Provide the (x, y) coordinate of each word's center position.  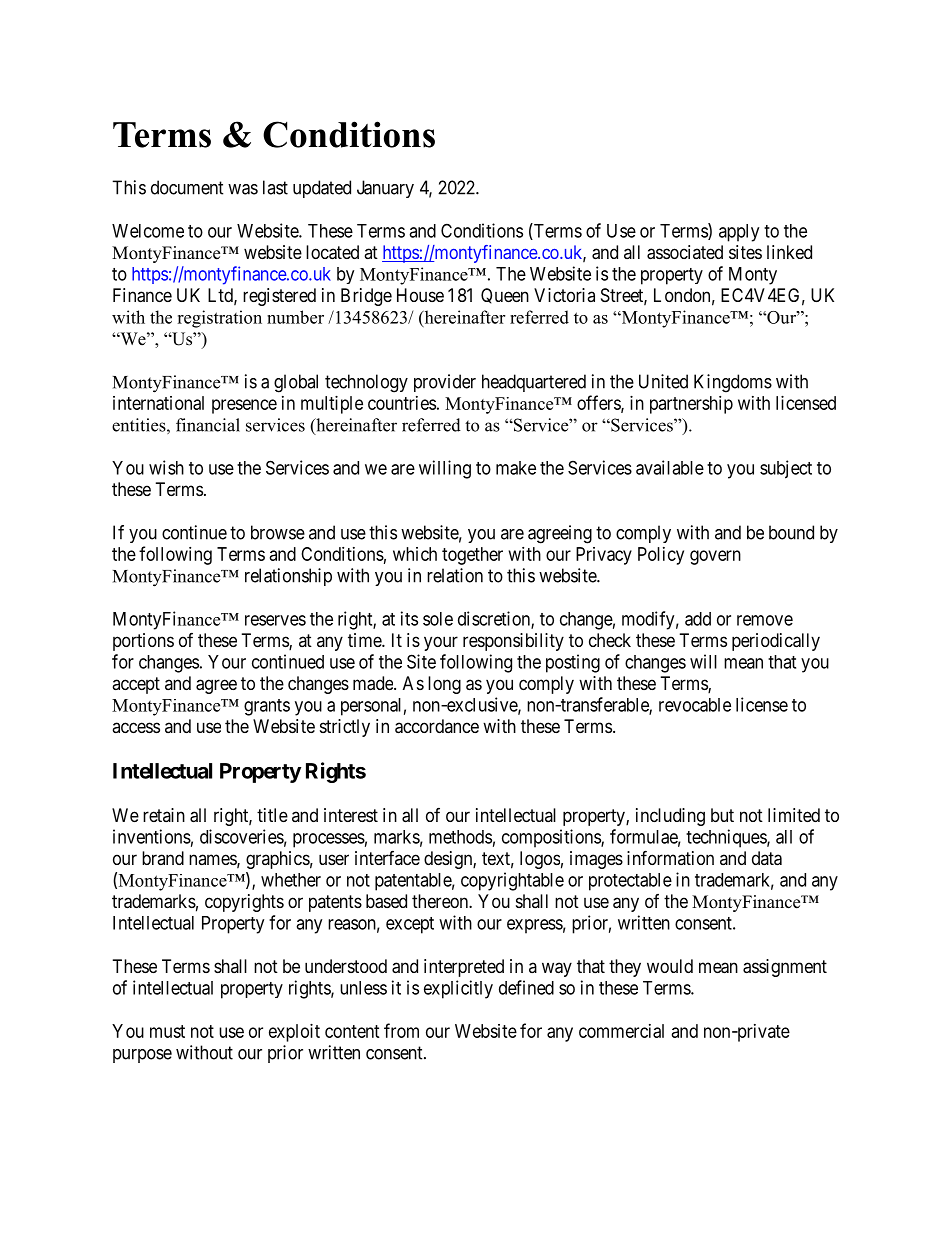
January (385, 189)
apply (739, 233)
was (243, 189)
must (167, 1031)
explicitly (458, 989)
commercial (621, 1031)
